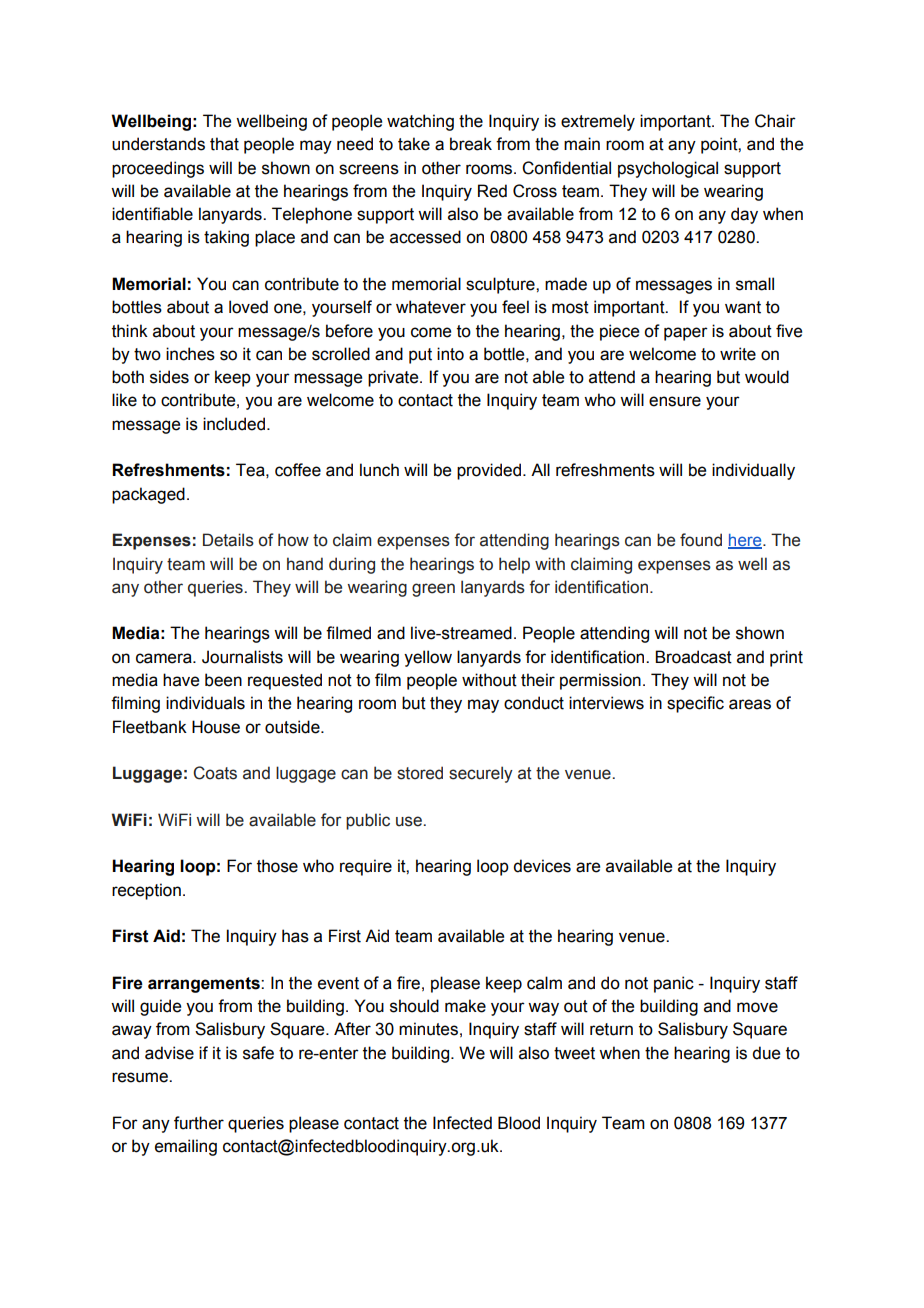 The image size is (924, 1308). What do you see at coordinates (428, 658) in the screenshot?
I see `yellow` at bounding box center [428, 658].
